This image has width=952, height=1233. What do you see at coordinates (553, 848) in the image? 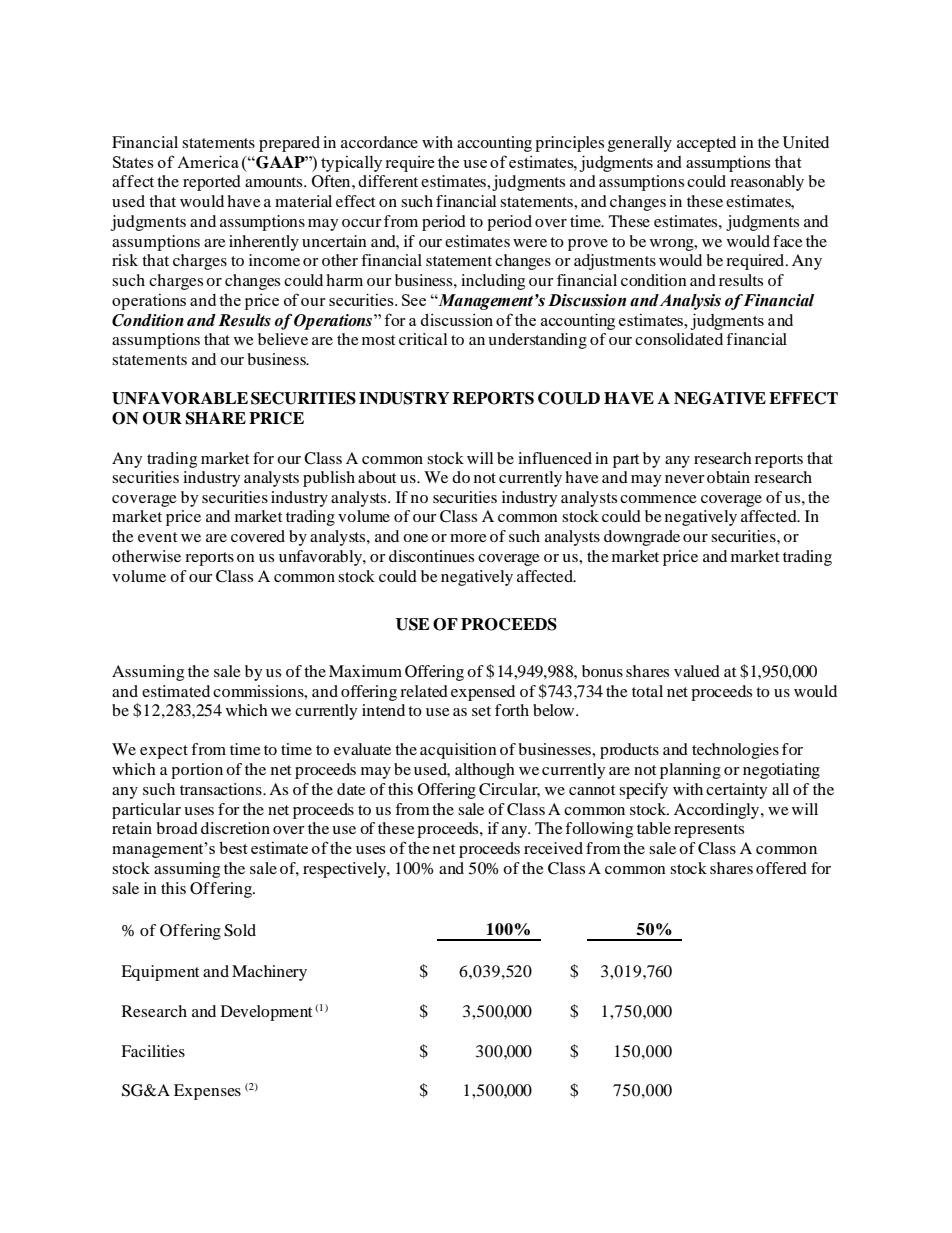
I see `received` at bounding box center [553, 848].
